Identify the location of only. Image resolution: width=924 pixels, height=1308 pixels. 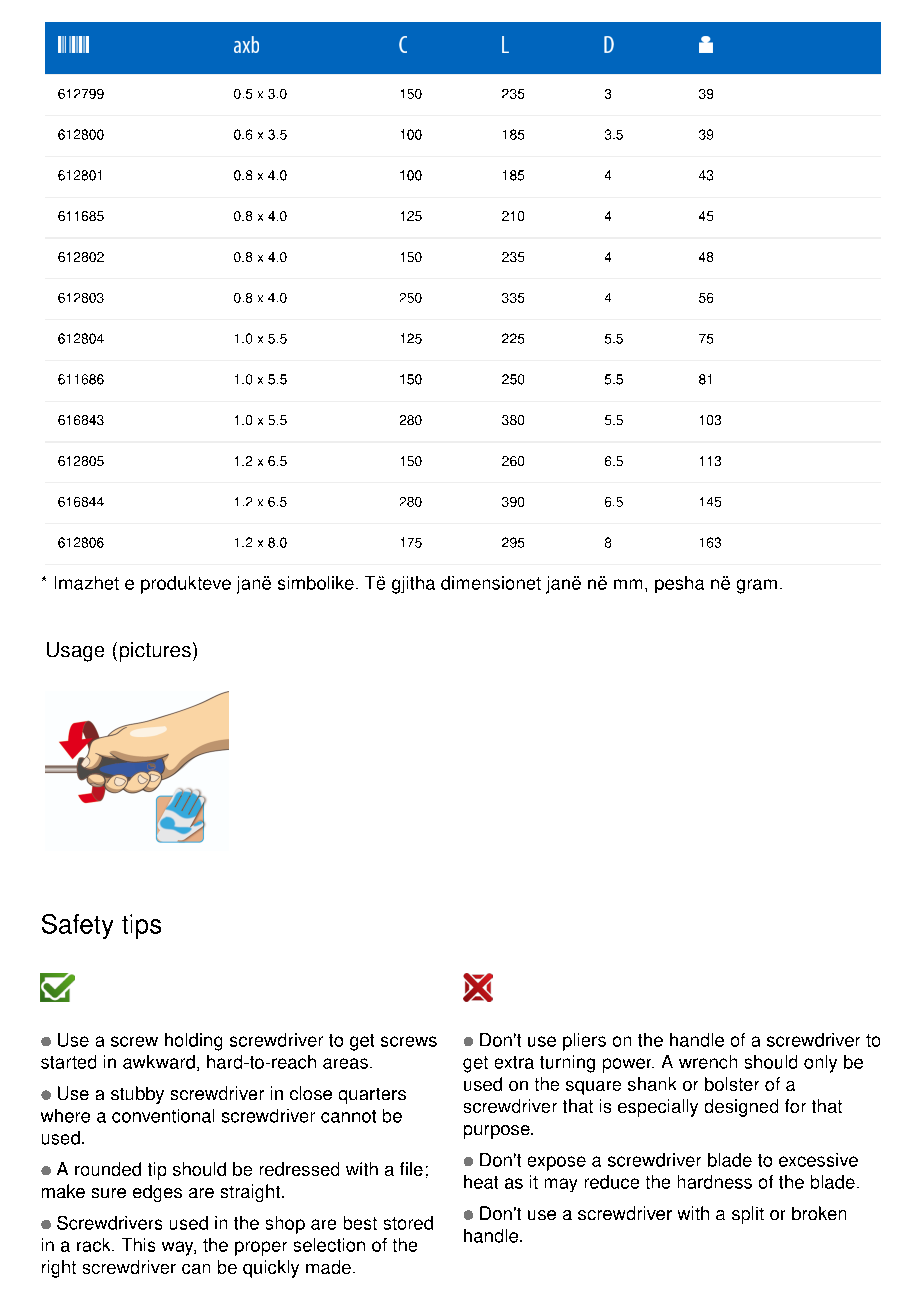
(820, 1064).
